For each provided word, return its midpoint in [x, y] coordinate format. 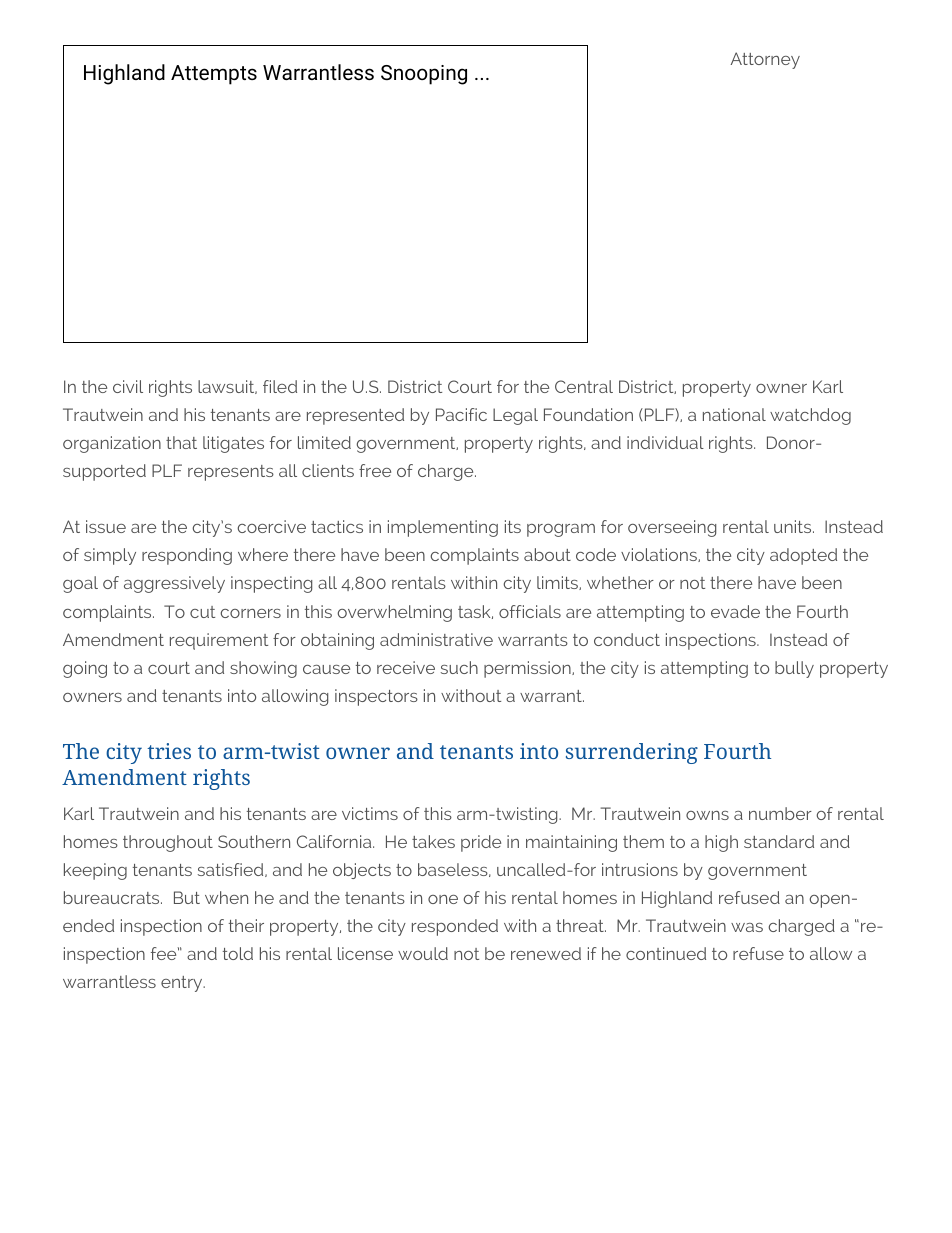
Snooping [424, 75]
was [747, 927]
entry [183, 984]
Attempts [214, 75]
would [423, 953]
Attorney [765, 60]
